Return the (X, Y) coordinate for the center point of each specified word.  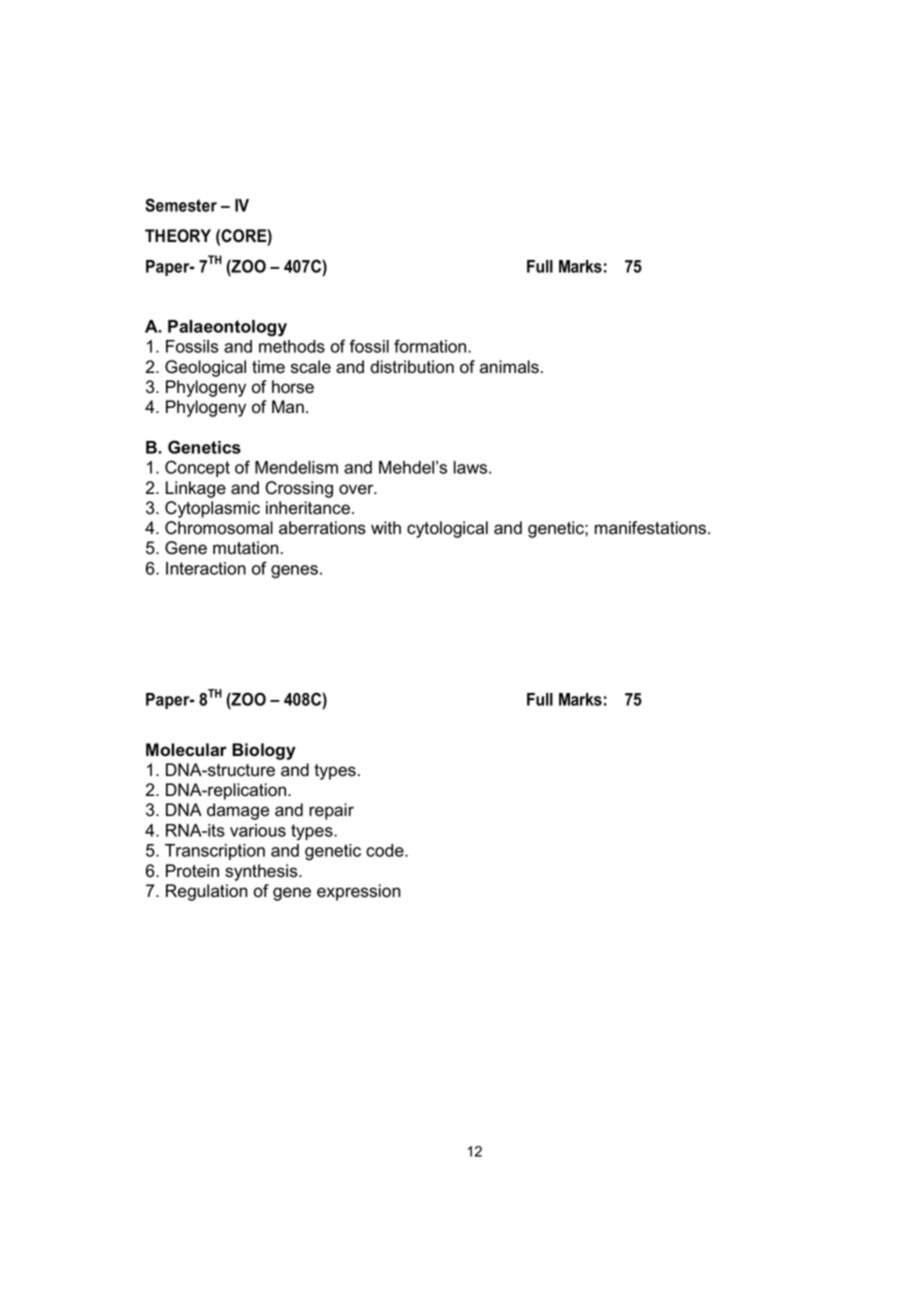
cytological (447, 529)
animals (509, 367)
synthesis (262, 872)
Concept (197, 468)
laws (472, 467)
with (386, 527)
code (386, 850)
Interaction (206, 568)
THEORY (178, 236)
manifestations (652, 528)
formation (431, 346)
